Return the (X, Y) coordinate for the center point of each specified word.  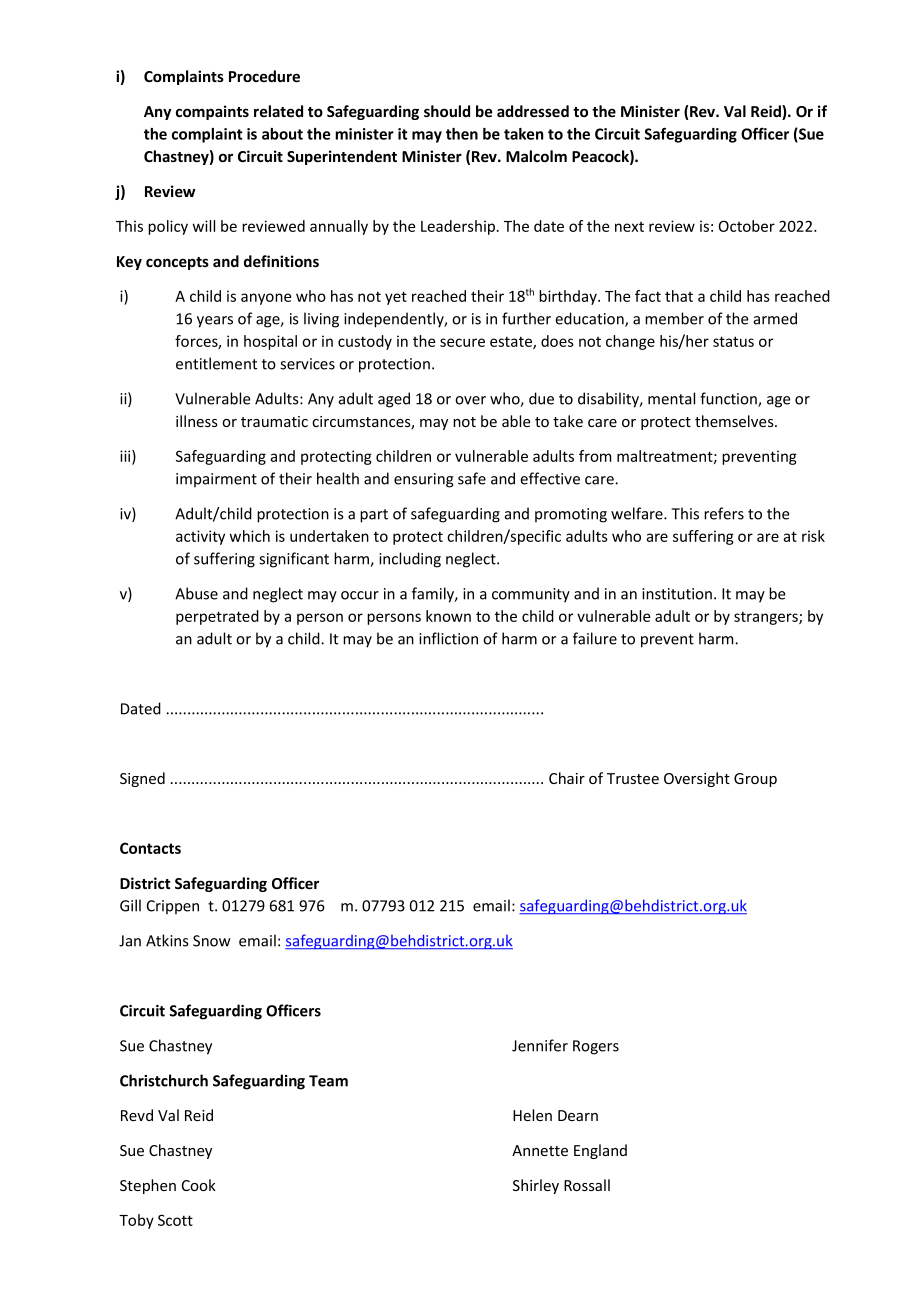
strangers (767, 618)
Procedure (264, 76)
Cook (199, 1185)
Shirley (536, 1186)
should (447, 111)
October (747, 226)
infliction (448, 638)
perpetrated (217, 617)
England (600, 1151)
